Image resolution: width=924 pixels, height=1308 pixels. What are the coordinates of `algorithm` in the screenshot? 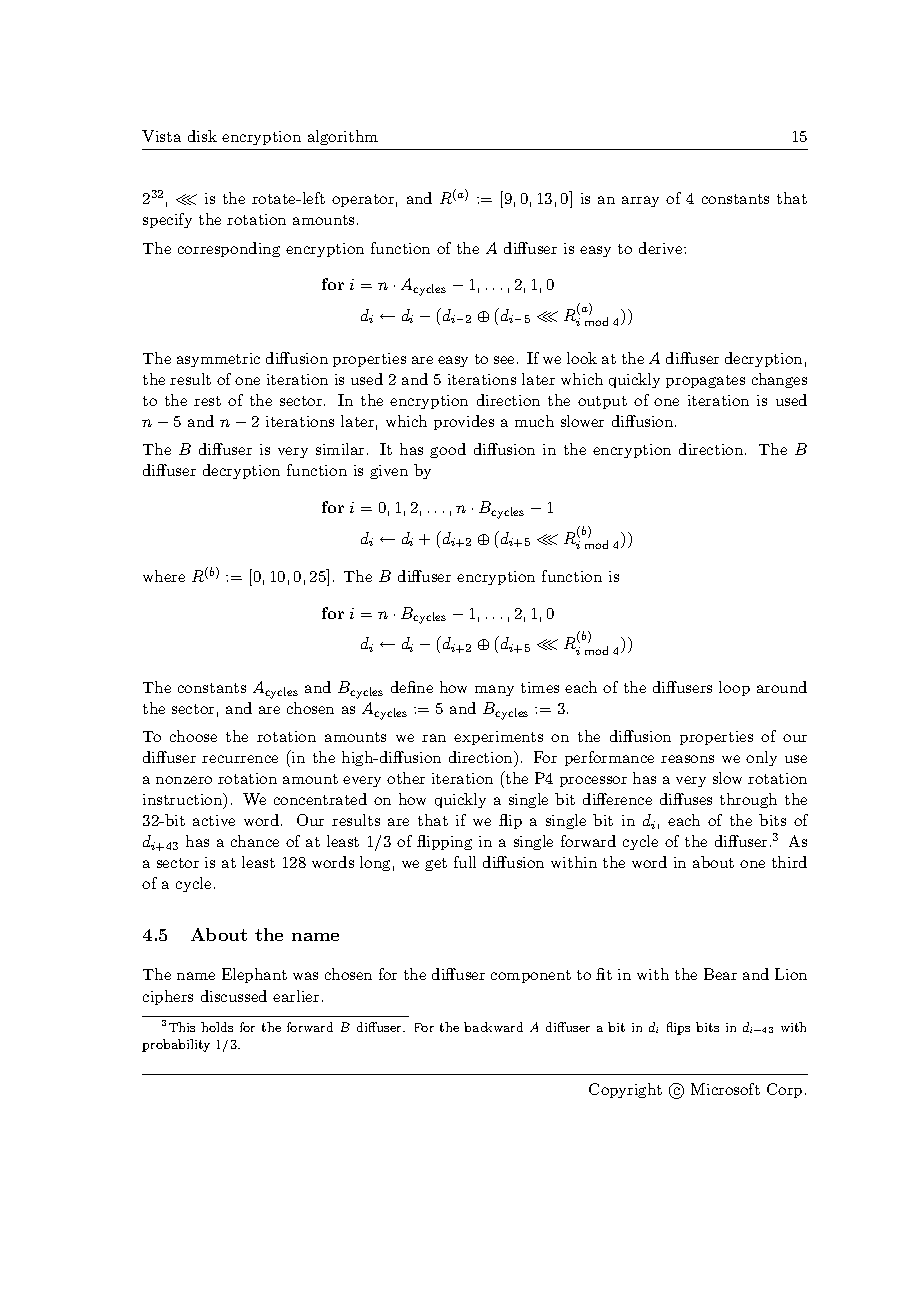 It's located at (343, 137).
